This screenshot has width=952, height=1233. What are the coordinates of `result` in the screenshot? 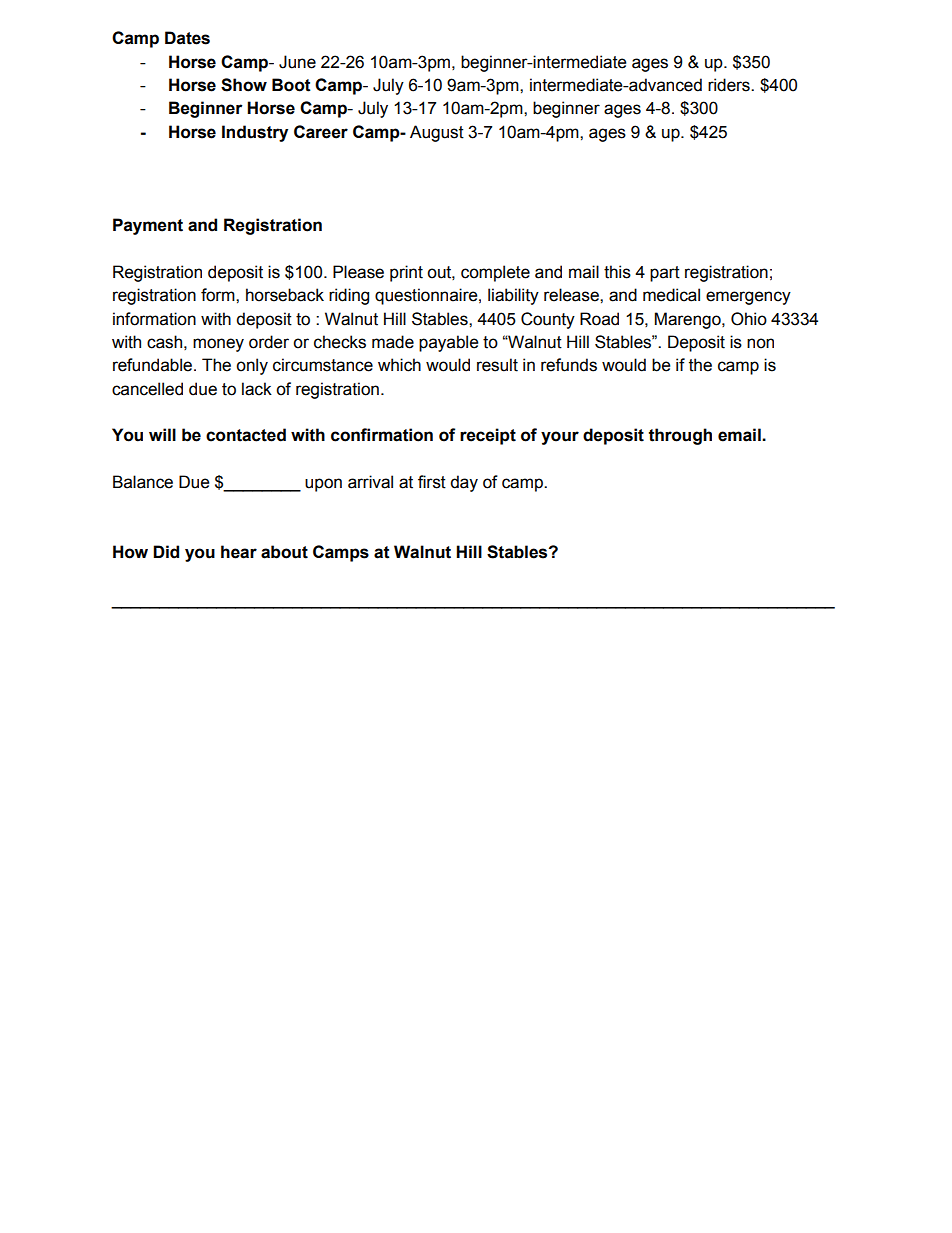 It's located at (497, 365).
